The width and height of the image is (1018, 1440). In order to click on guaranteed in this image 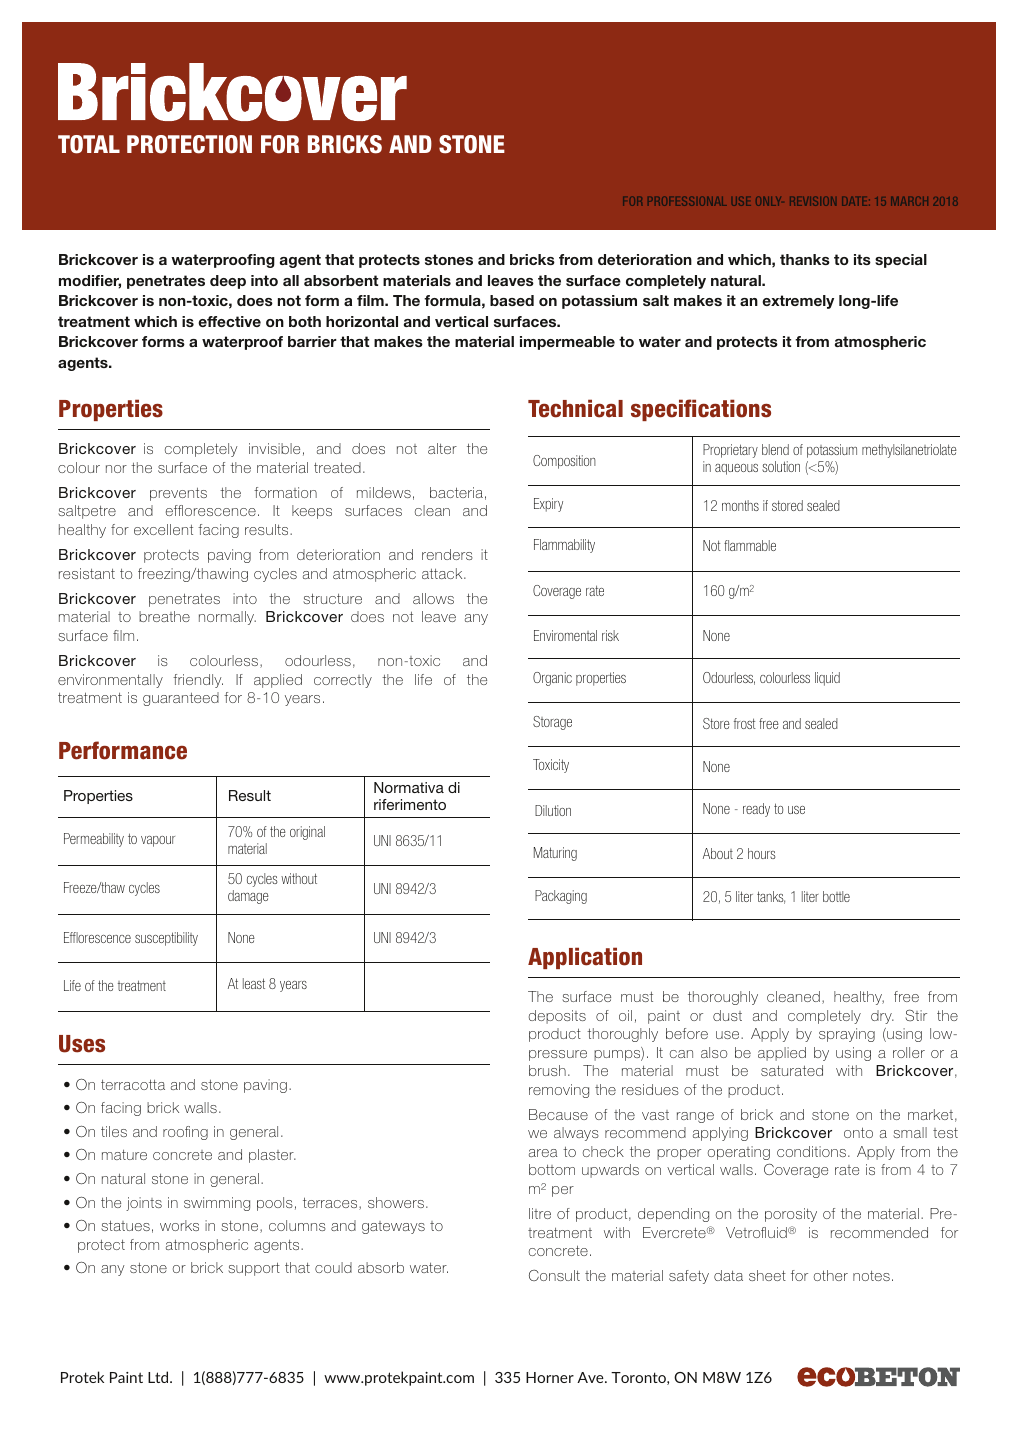, I will do `click(181, 699)`.
